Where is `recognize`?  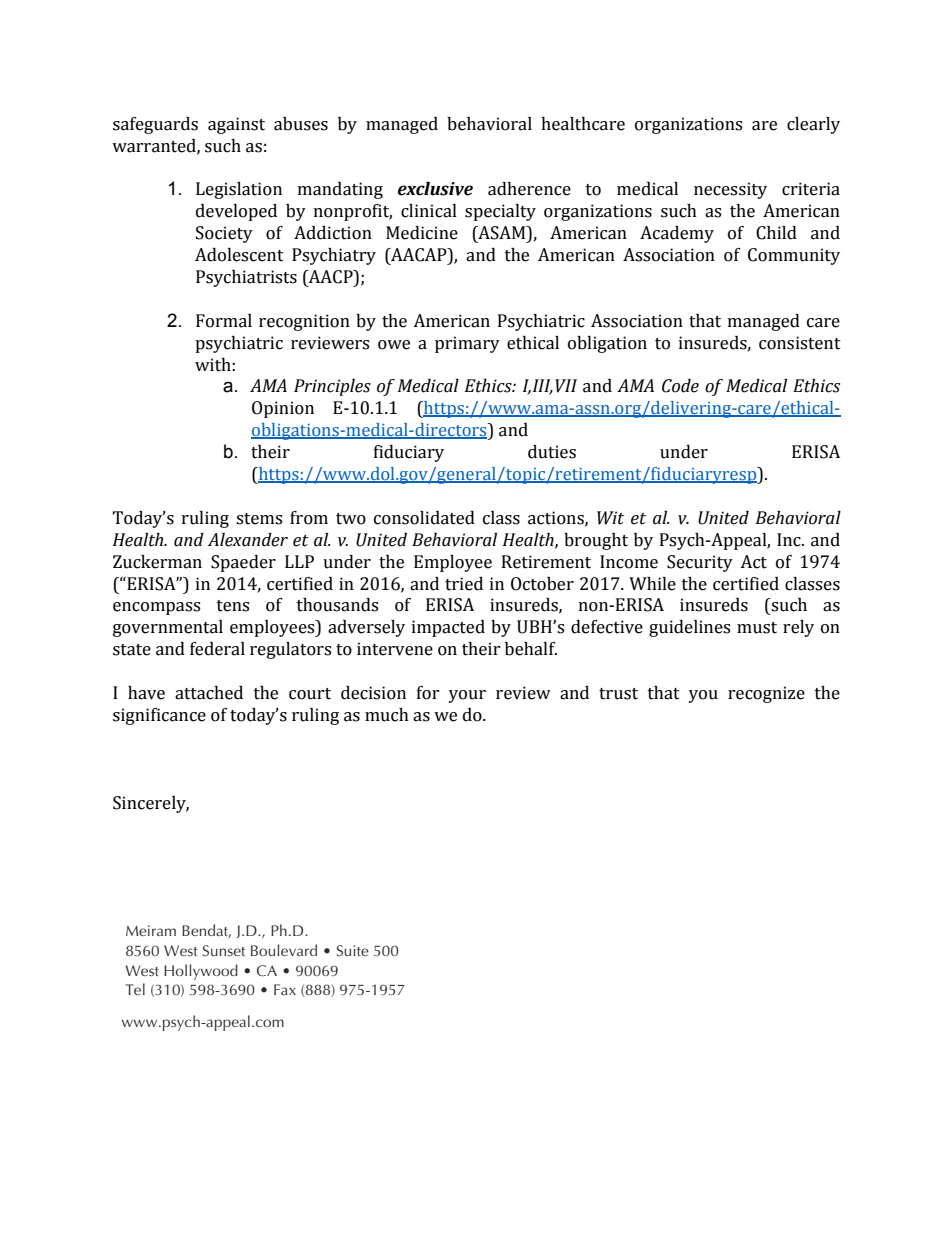 recognize is located at coordinates (766, 694).
